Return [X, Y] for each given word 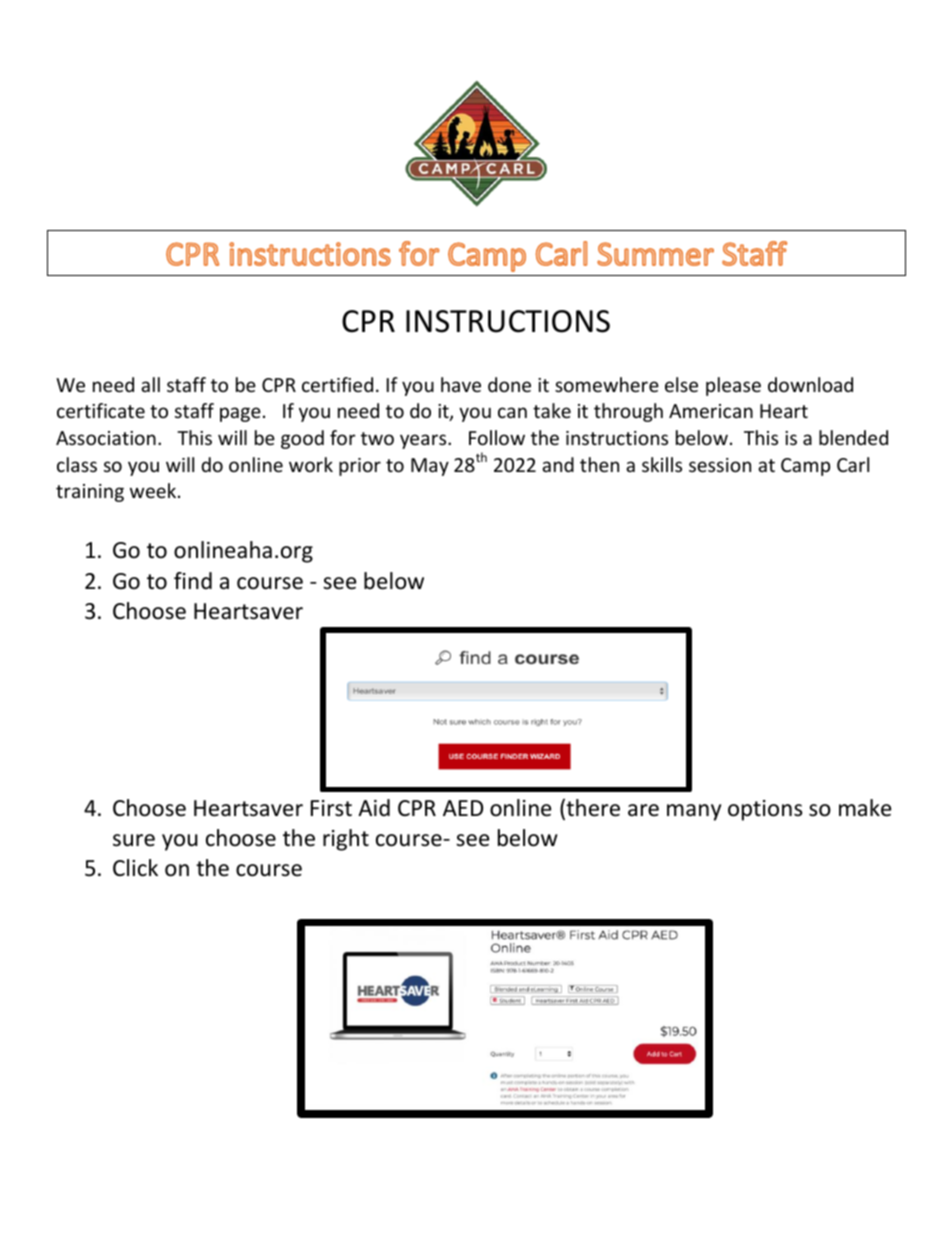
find [193, 581]
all [150, 384]
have [461, 384]
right [346, 840]
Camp [805, 467]
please [733, 386]
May [430, 467]
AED [463, 808]
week [154, 490]
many [694, 812]
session [720, 465]
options [765, 810]
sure [134, 840]
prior [360, 467]
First [331, 808]
